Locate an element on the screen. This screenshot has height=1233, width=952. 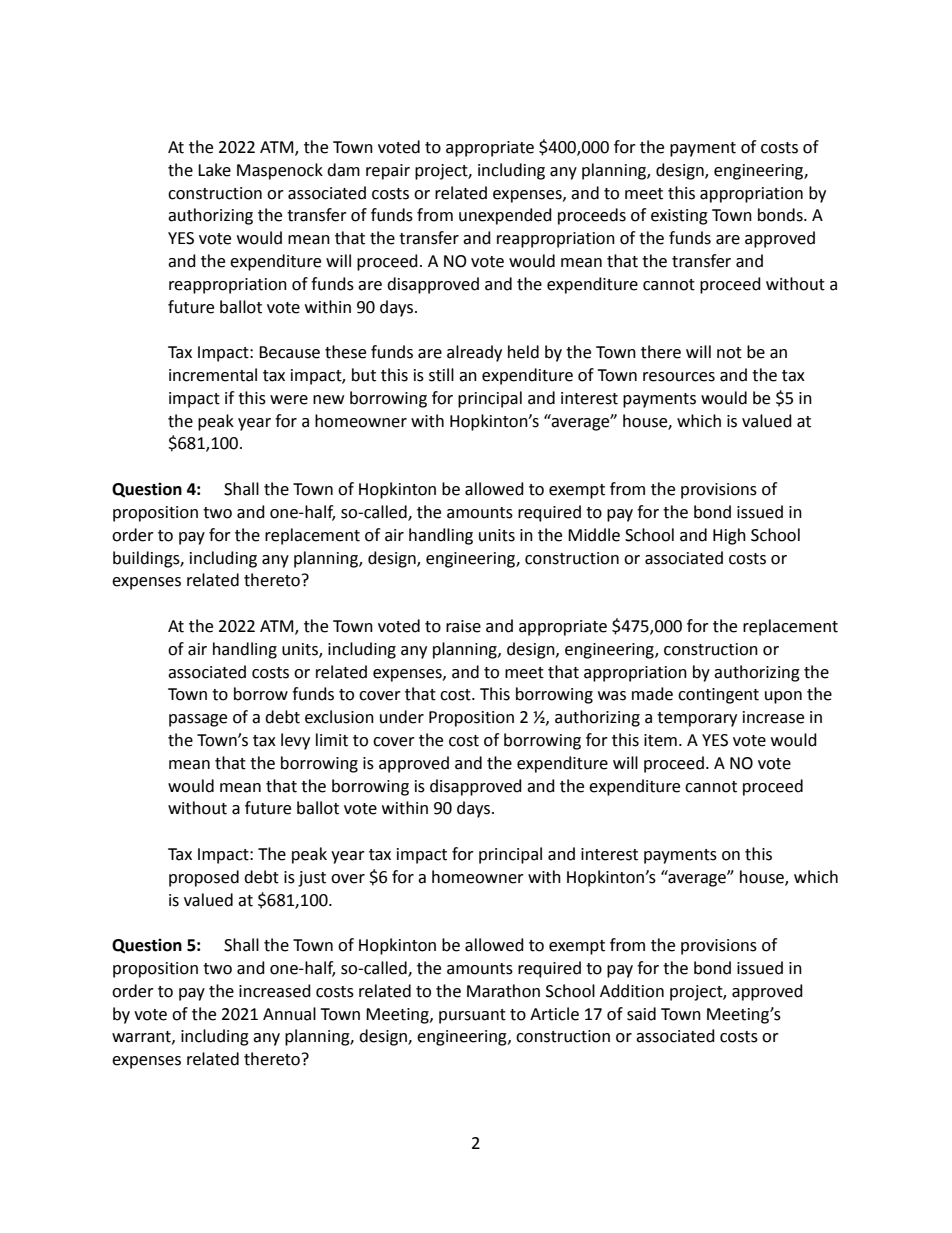
High is located at coordinates (729, 536).
